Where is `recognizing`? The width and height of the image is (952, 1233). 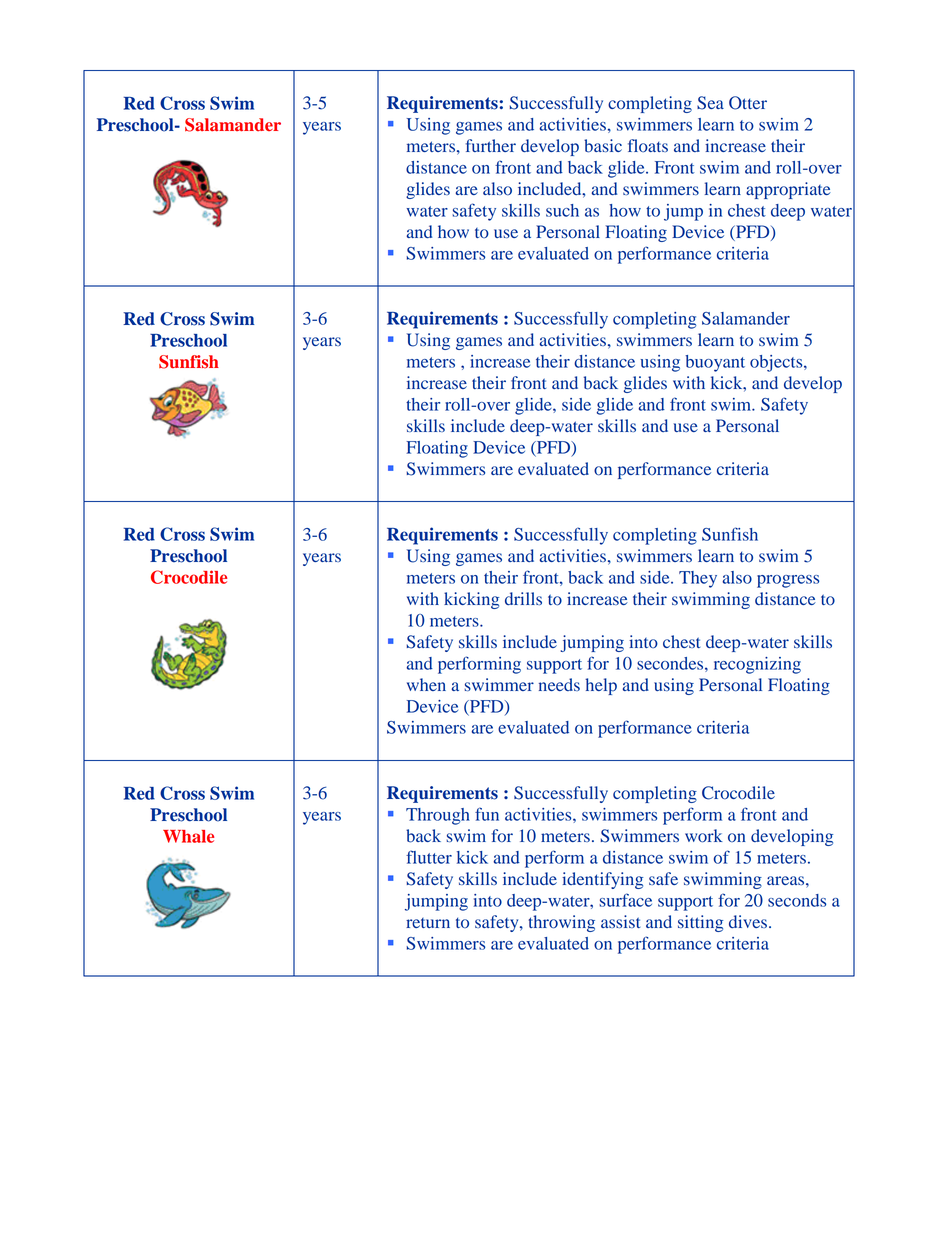 recognizing is located at coordinates (757, 665).
